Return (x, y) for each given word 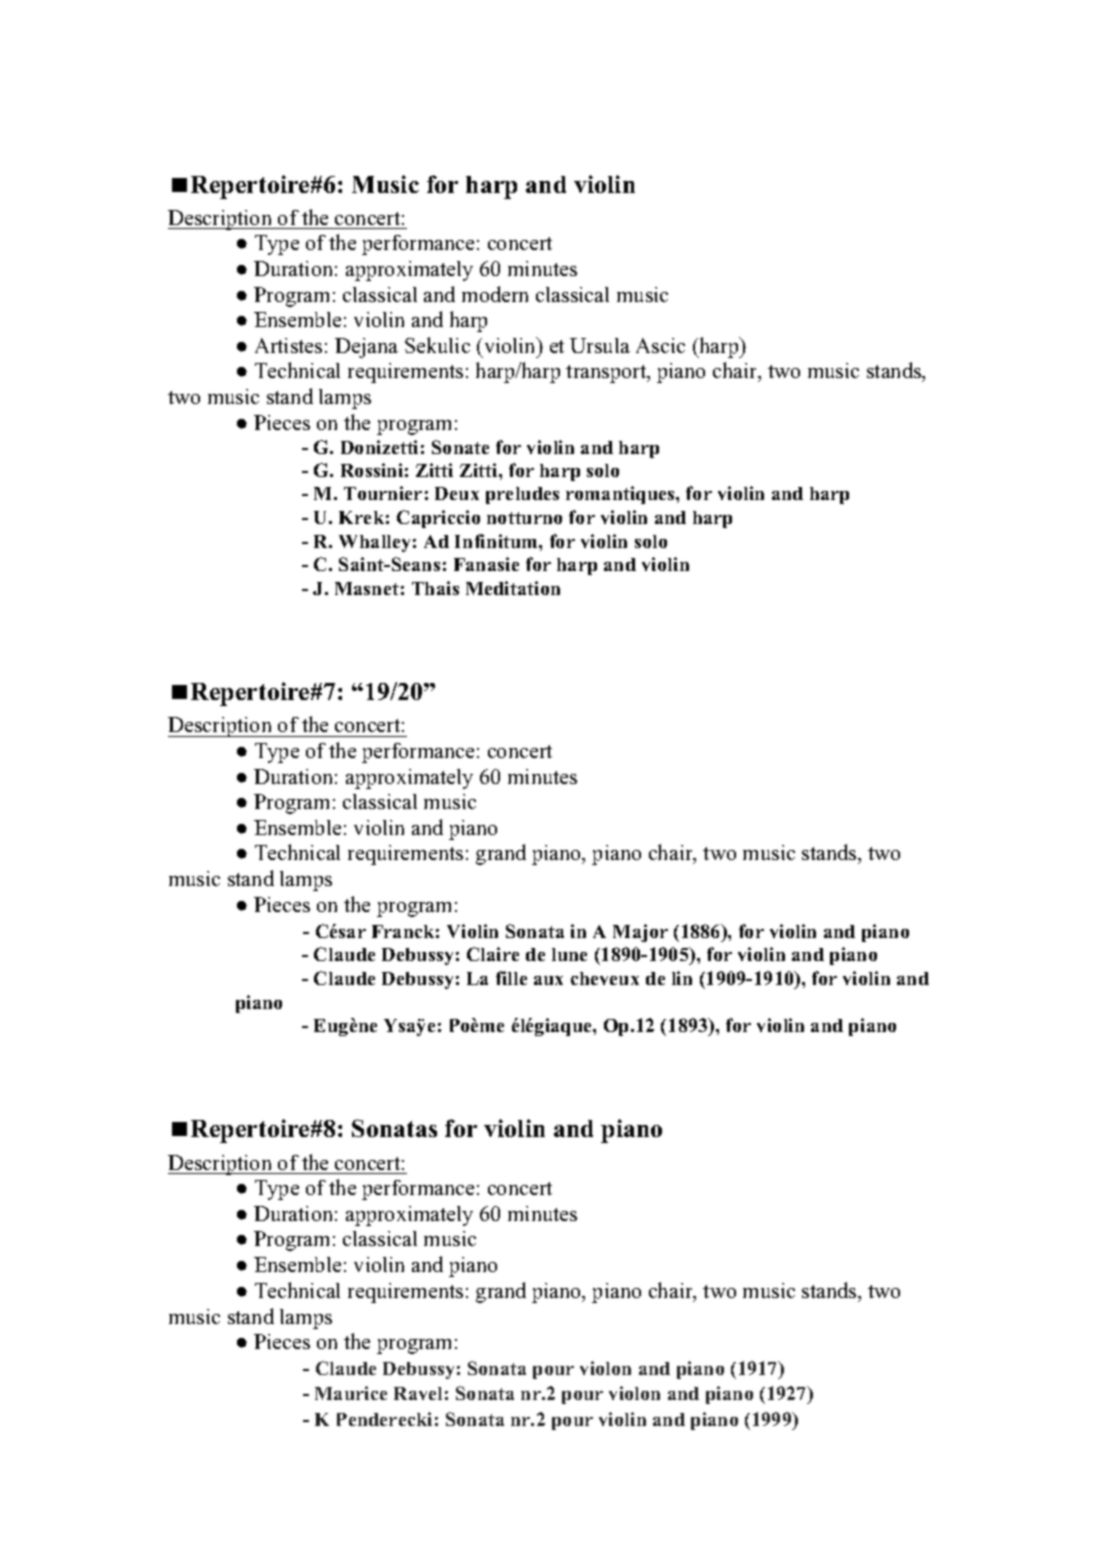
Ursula (600, 345)
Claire (493, 954)
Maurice (351, 1393)
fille (511, 978)
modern (495, 294)
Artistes (288, 345)
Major (640, 933)
